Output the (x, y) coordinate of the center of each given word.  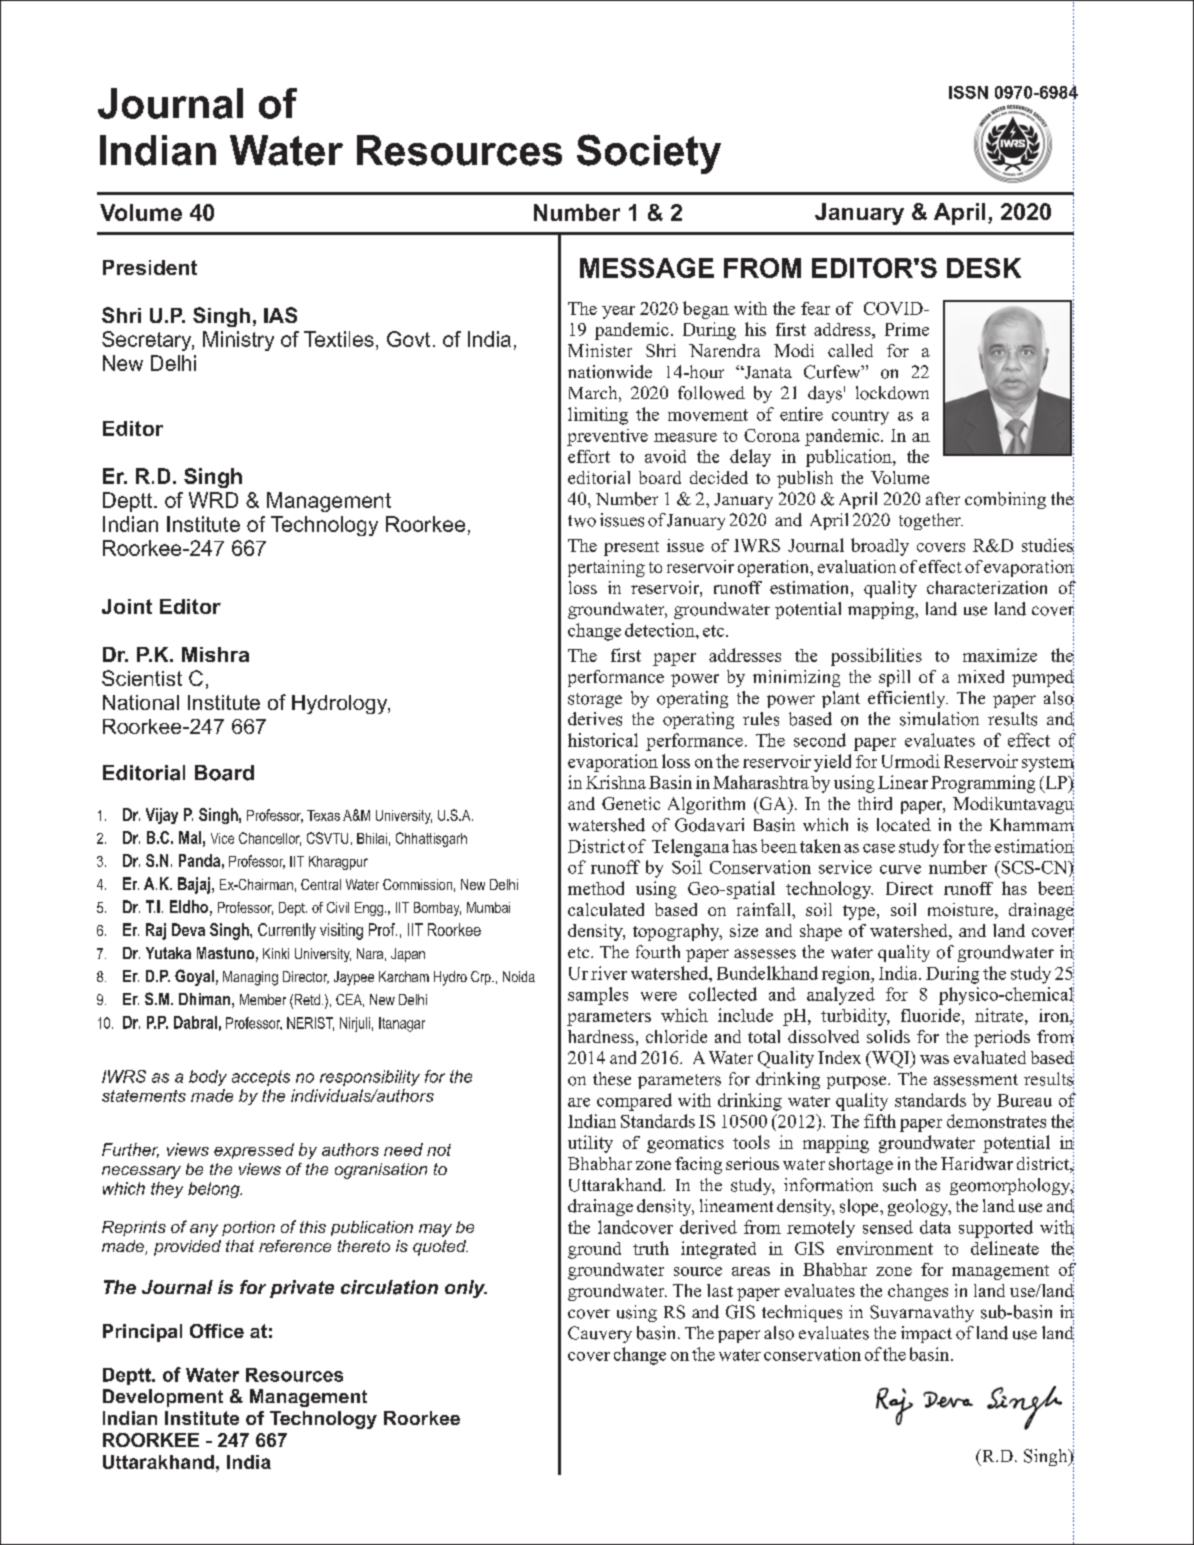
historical (603, 740)
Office (217, 1331)
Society (649, 154)
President (150, 267)
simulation (939, 719)
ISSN (968, 92)
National (141, 702)
